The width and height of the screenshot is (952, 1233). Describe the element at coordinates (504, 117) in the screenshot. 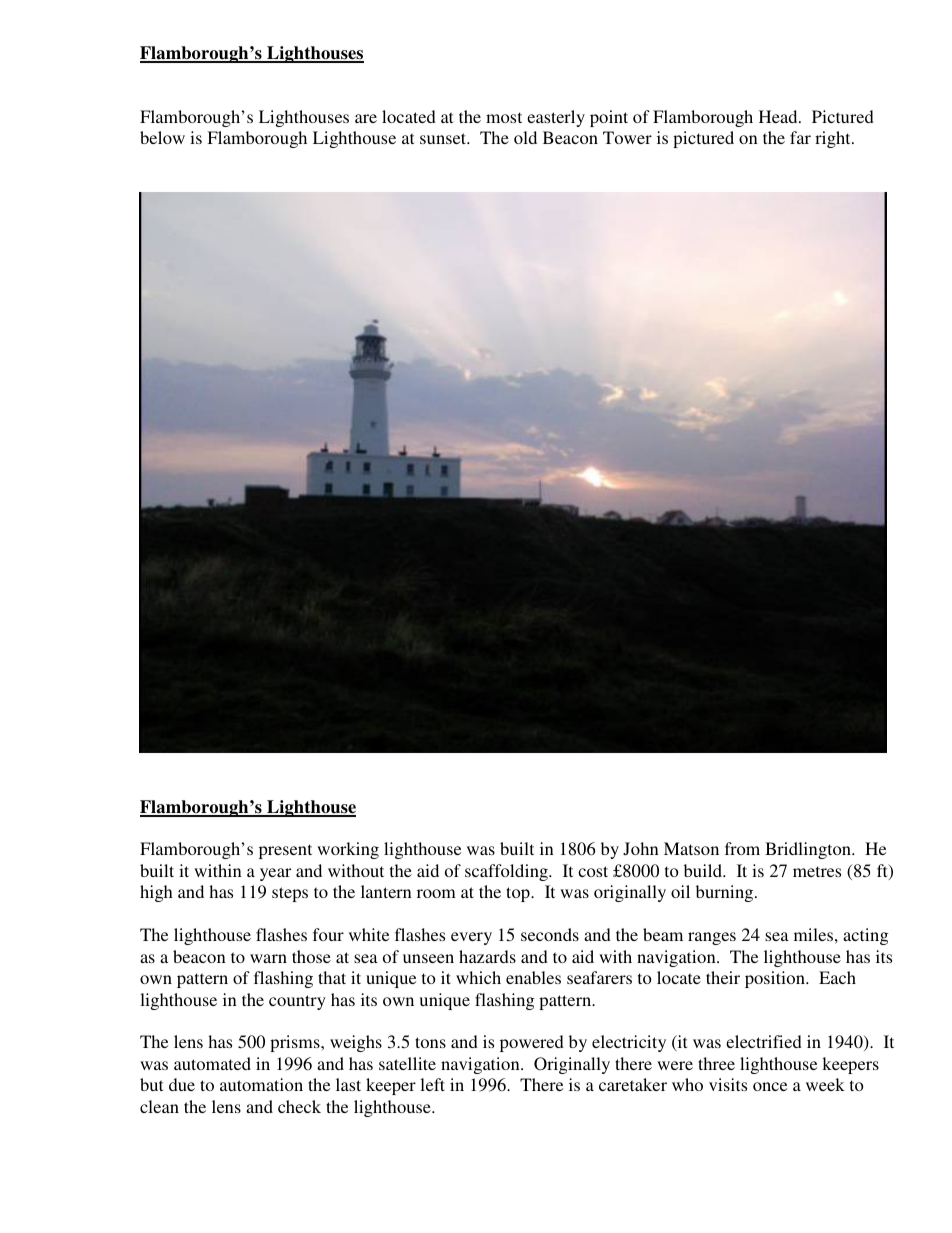

I see `most` at that location.
